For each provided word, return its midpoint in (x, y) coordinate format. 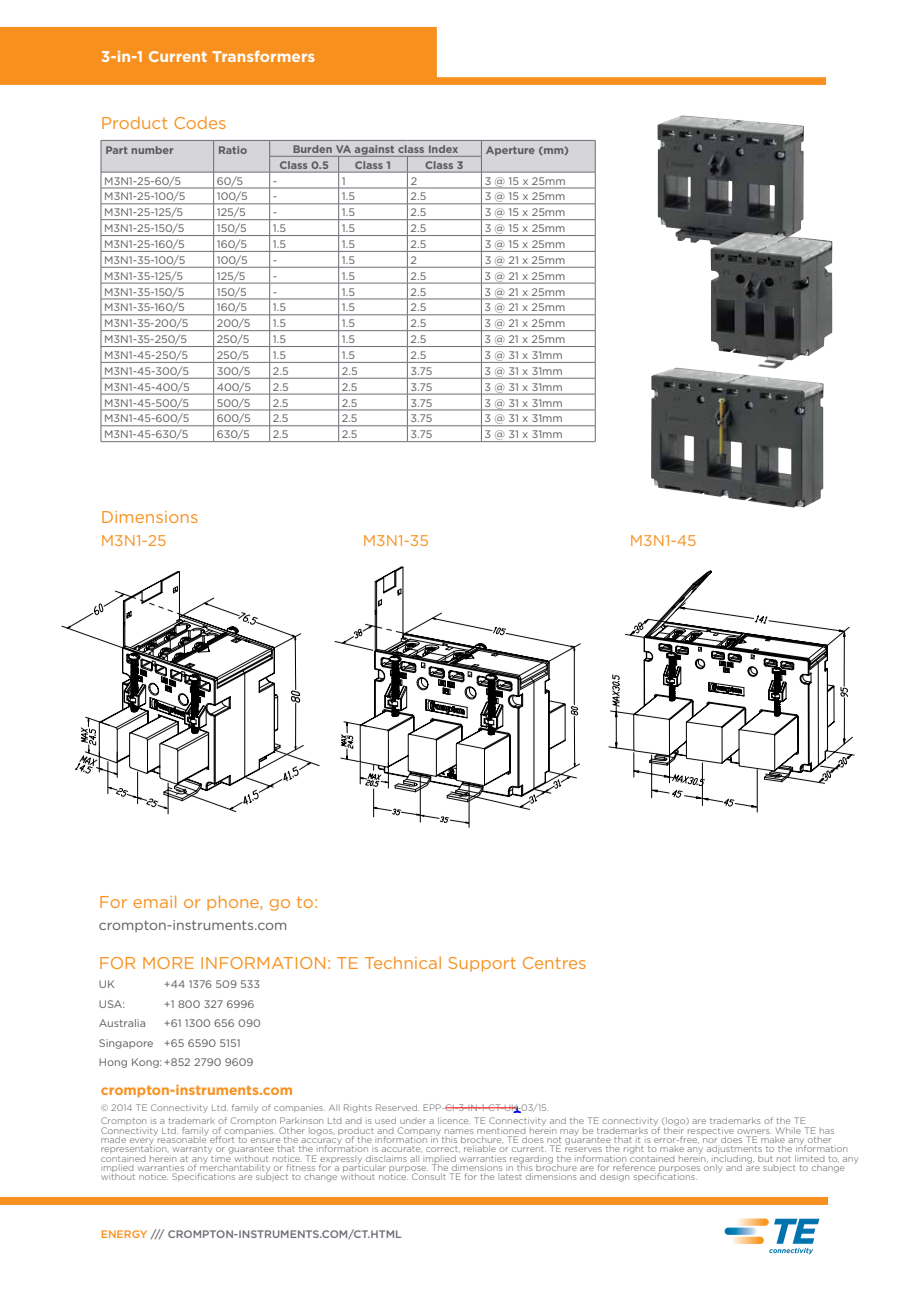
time (221, 1157)
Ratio (233, 150)
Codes (200, 123)
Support (482, 964)
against (375, 151)
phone (234, 903)
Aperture (510, 151)
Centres (554, 963)
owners (754, 1131)
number (152, 150)
